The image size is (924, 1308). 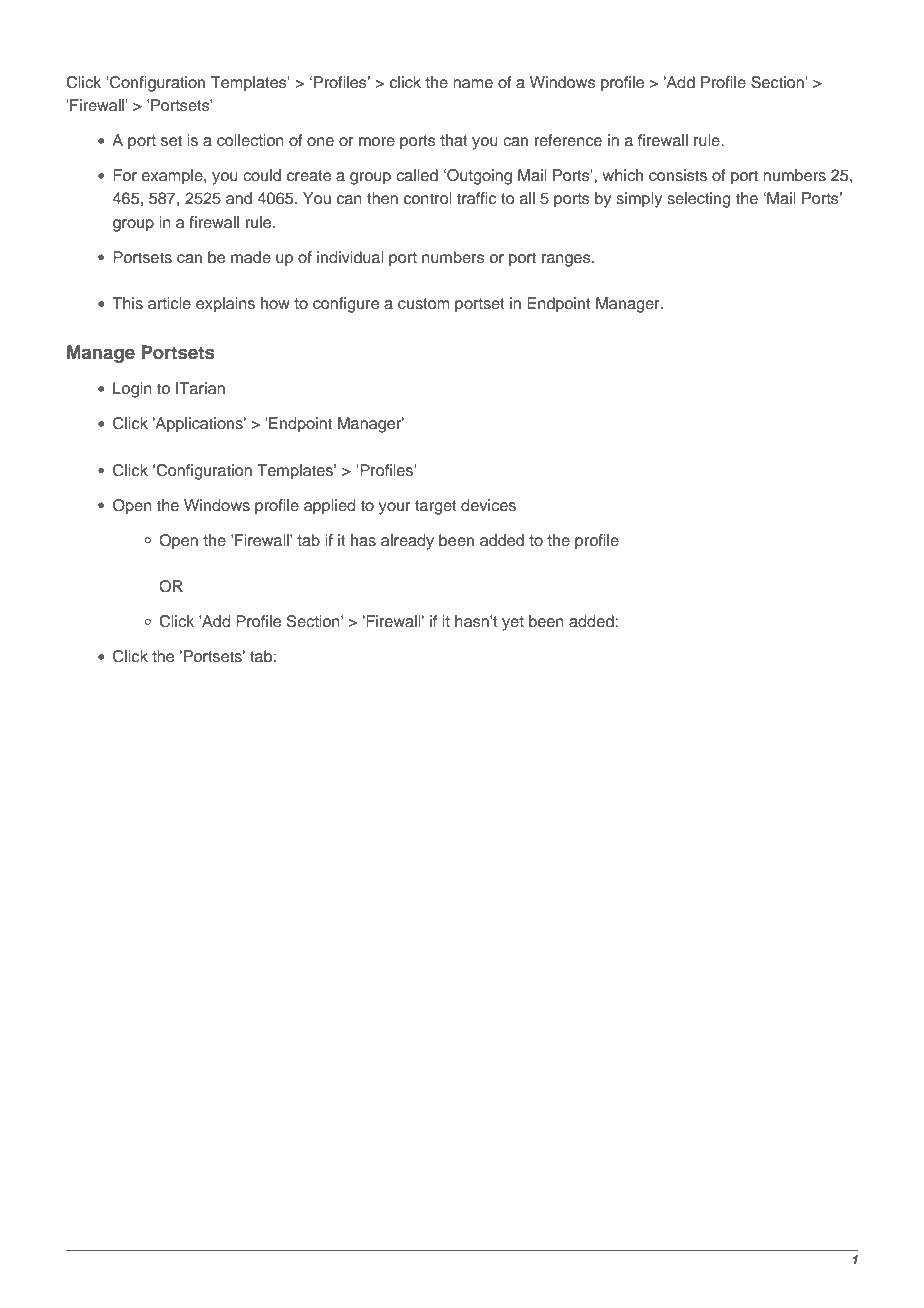 What do you see at coordinates (473, 83) in the document?
I see `name` at bounding box center [473, 83].
